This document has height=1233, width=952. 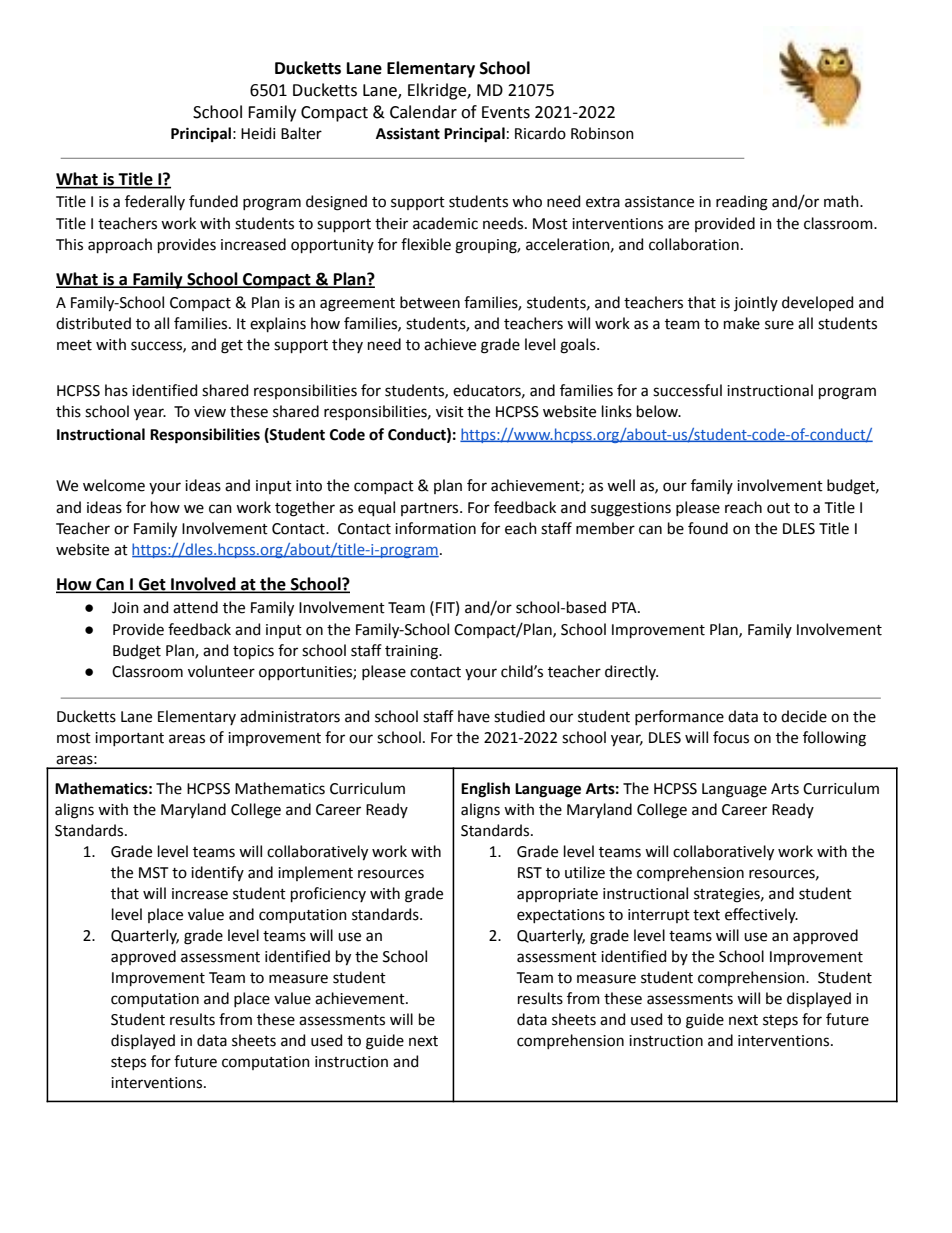 What do you see at coordinates (408, 133) in the document?
I see `Assistant` at bounding box center [408, 133].
